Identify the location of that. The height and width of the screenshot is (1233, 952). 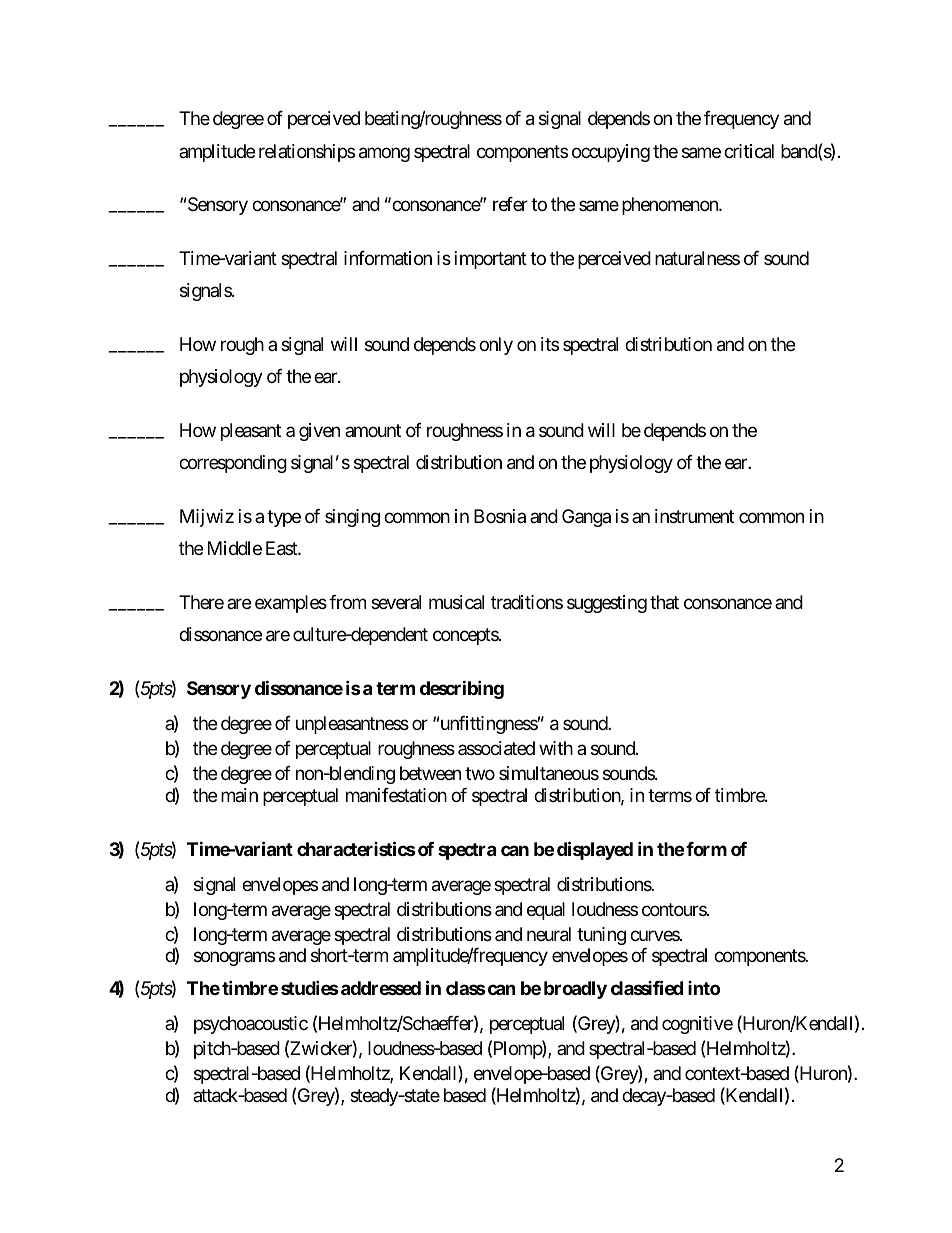
(664, 602).
